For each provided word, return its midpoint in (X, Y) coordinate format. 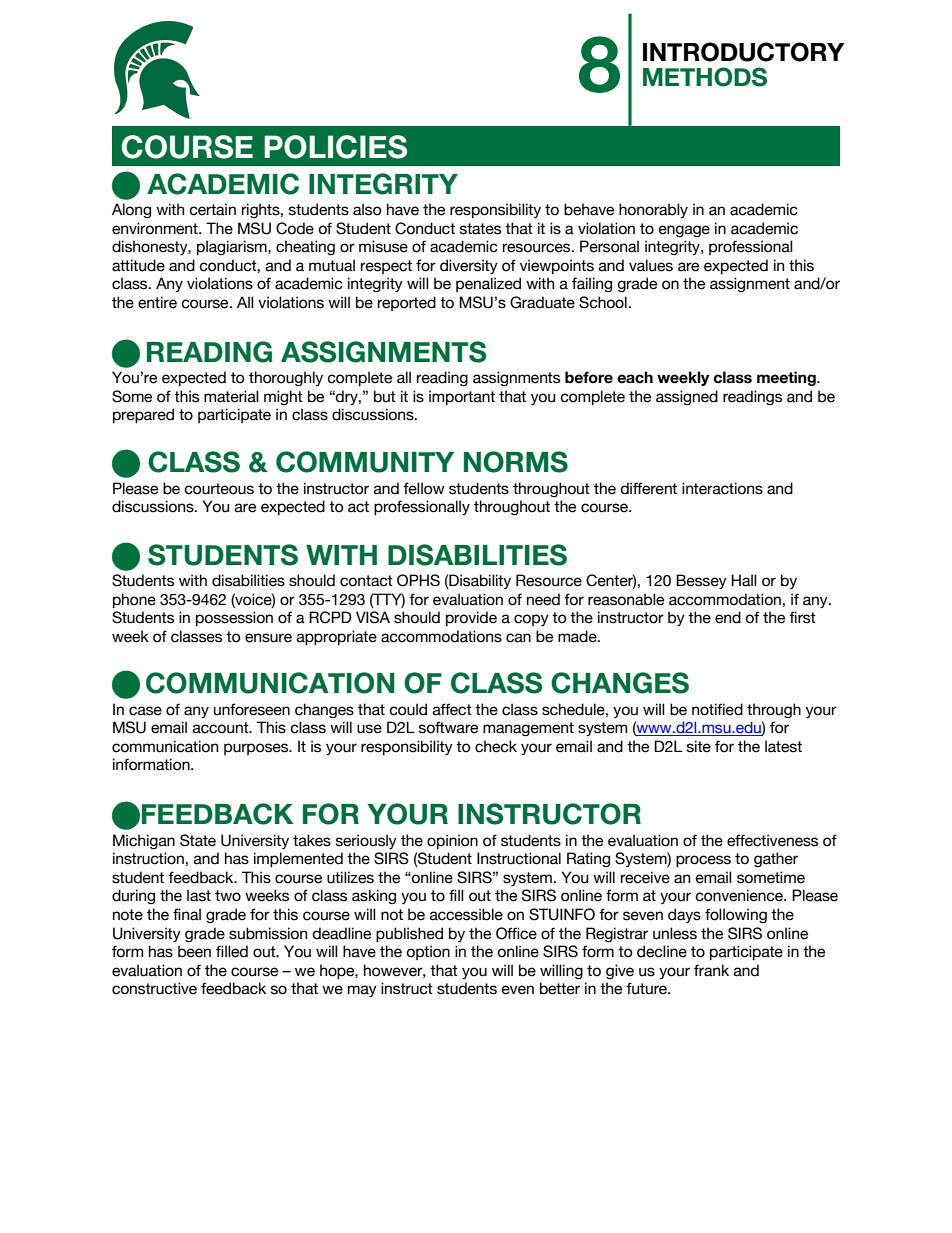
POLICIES (335, 147)
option (428, 952)
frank (711, 970)
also (367, 209)
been (194, 951)
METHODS (705, 77)
